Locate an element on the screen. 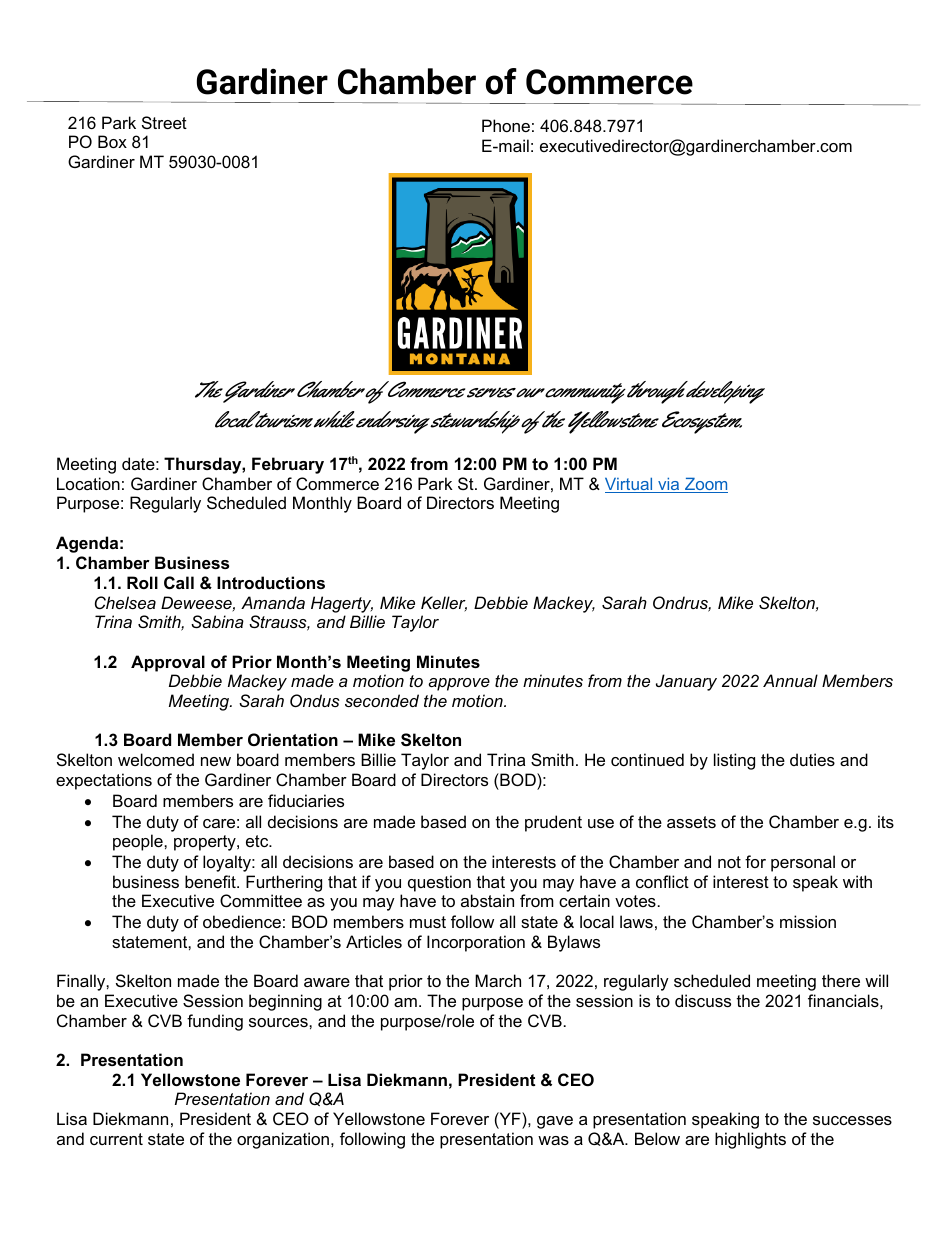 This screenshot has width=952, height=1233. Virtual is located at coordinates (630, 485).
